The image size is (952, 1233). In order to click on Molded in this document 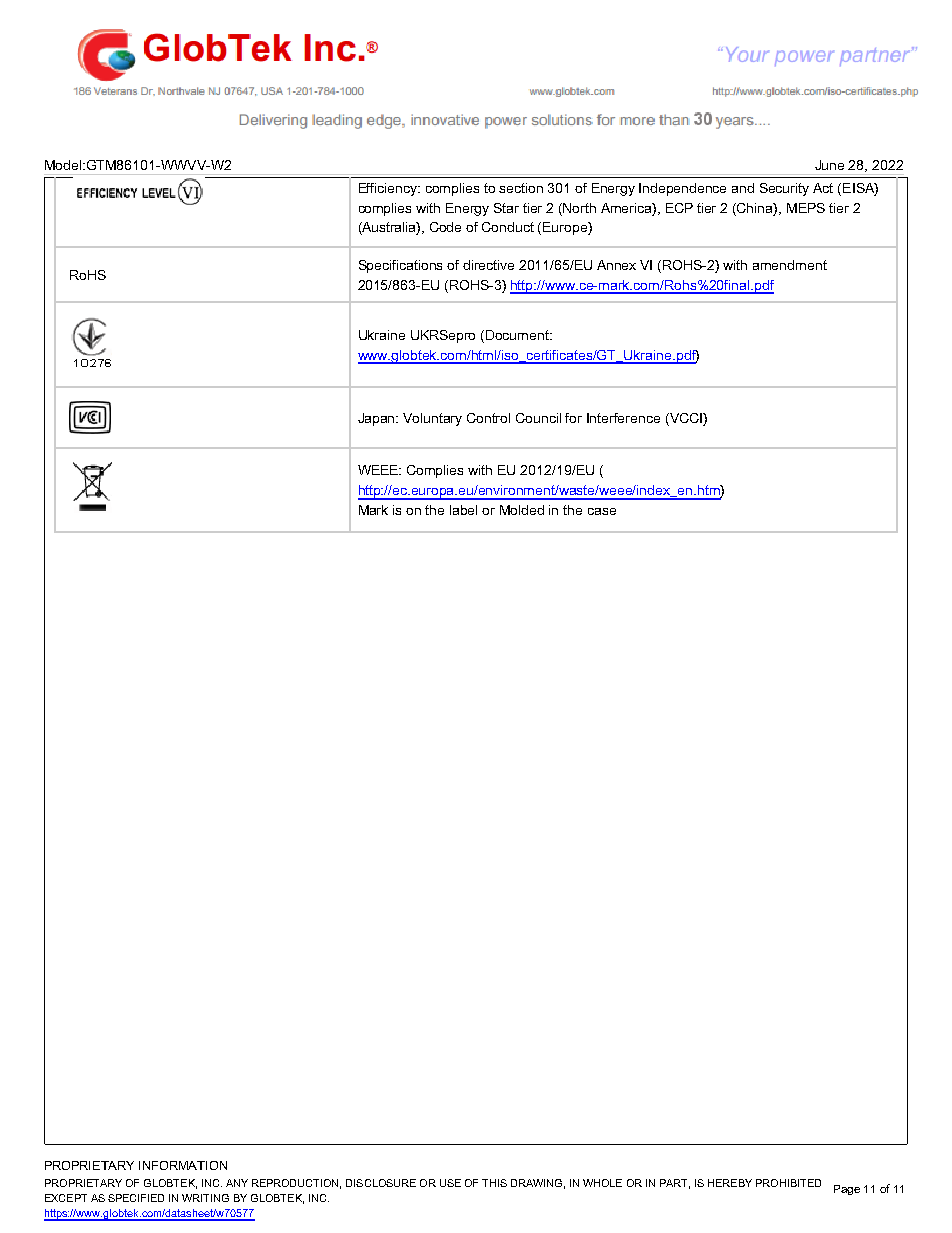, I will do `click(522, 510)`.
